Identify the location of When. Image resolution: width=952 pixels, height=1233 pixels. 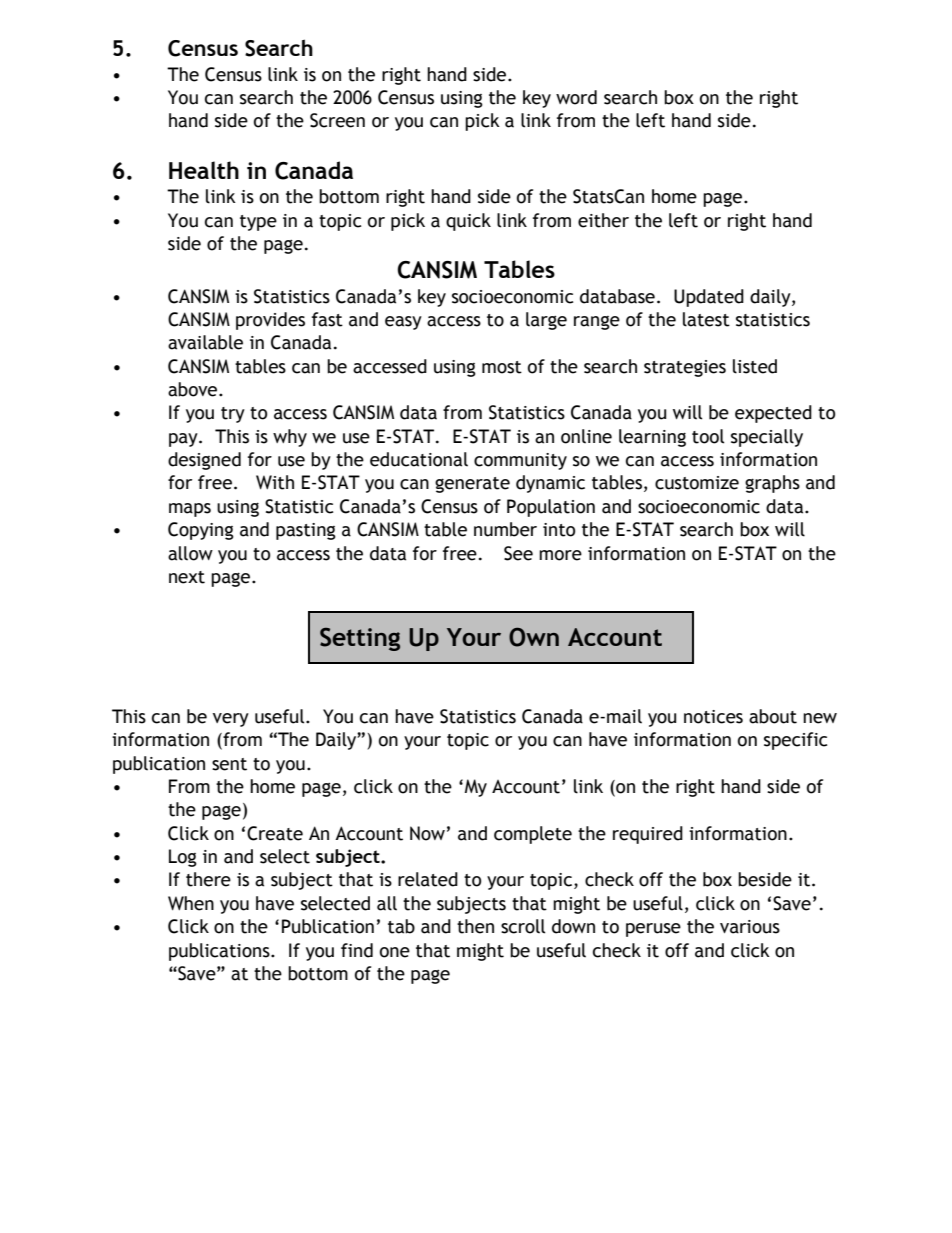
(191, 903).
